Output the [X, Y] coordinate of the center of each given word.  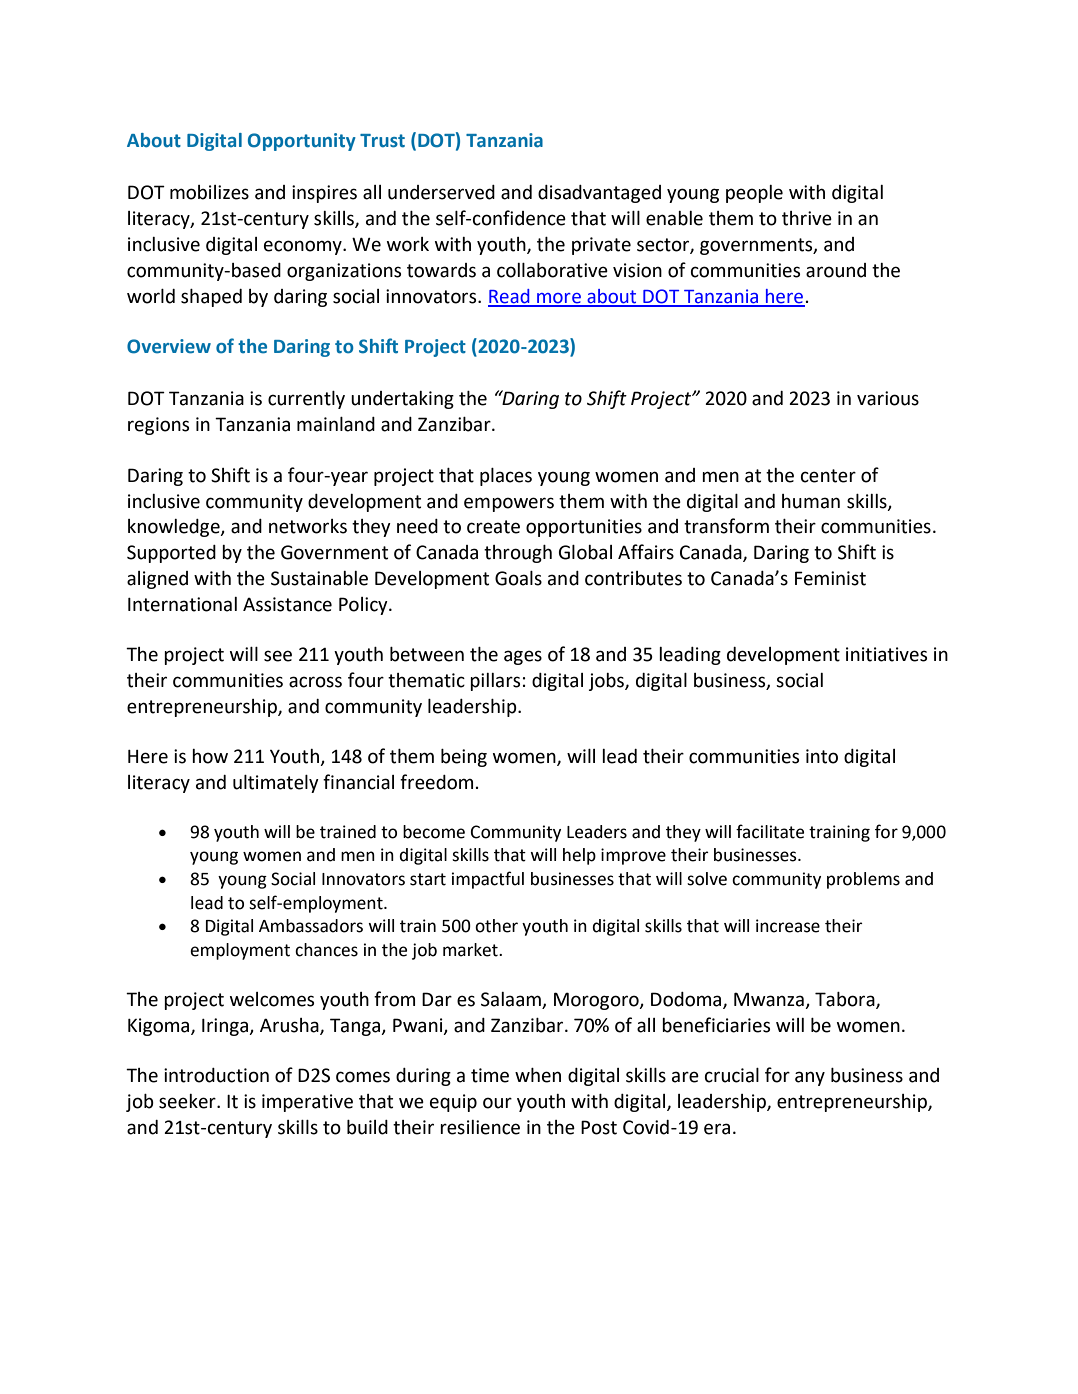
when [538, 1075]
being [464, 758]
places [506, 477]
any [810, 1078]
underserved [441, 192]
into [822, 756]
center [828, 476]
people [754, 194]
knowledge [175, 528]
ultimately [276, 784]
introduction [216, 1075]
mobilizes [209, 192]
